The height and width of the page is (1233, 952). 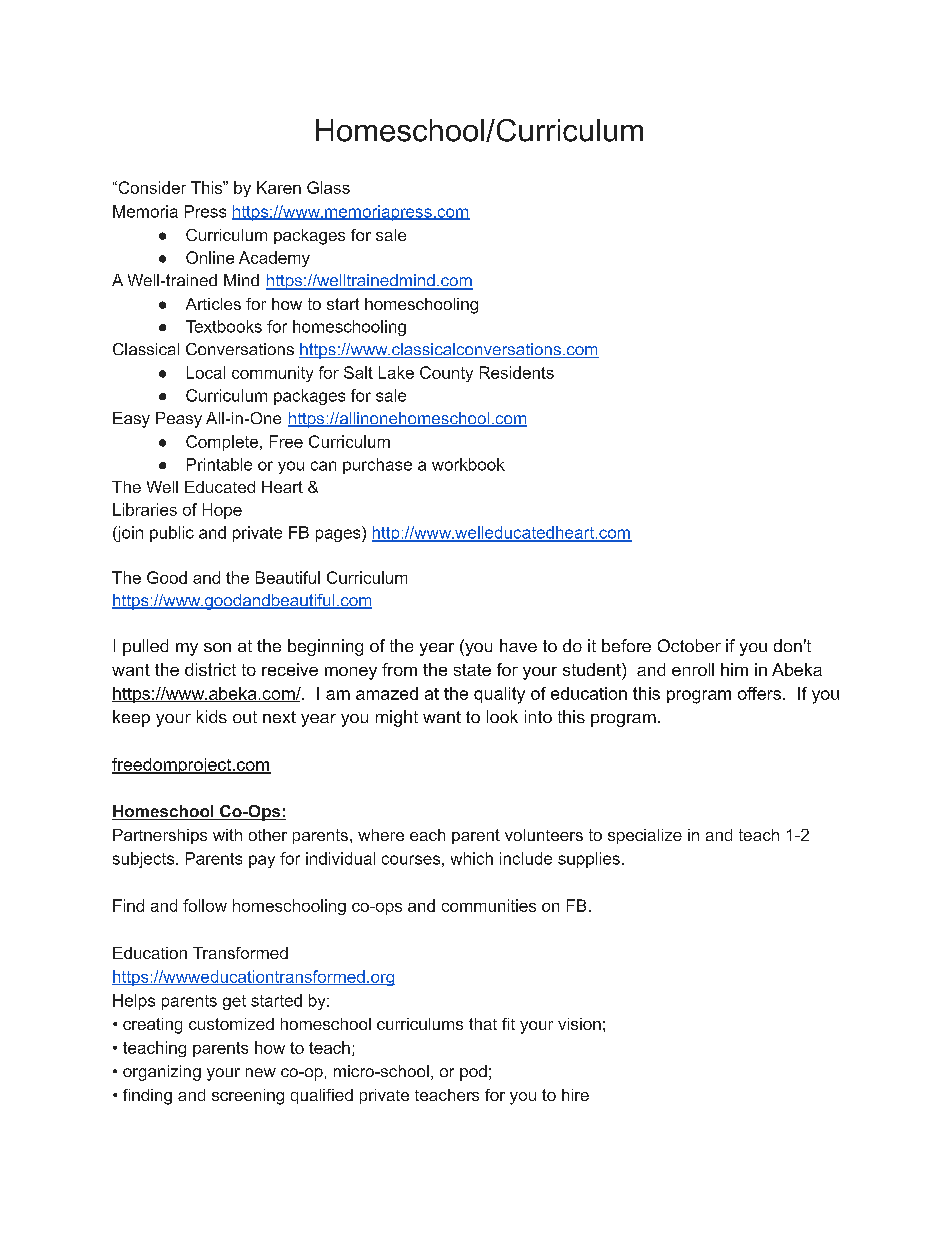 What do you see at coordinates (446, 374) in the page?
I see `County` at bounding box center [446, 374].
